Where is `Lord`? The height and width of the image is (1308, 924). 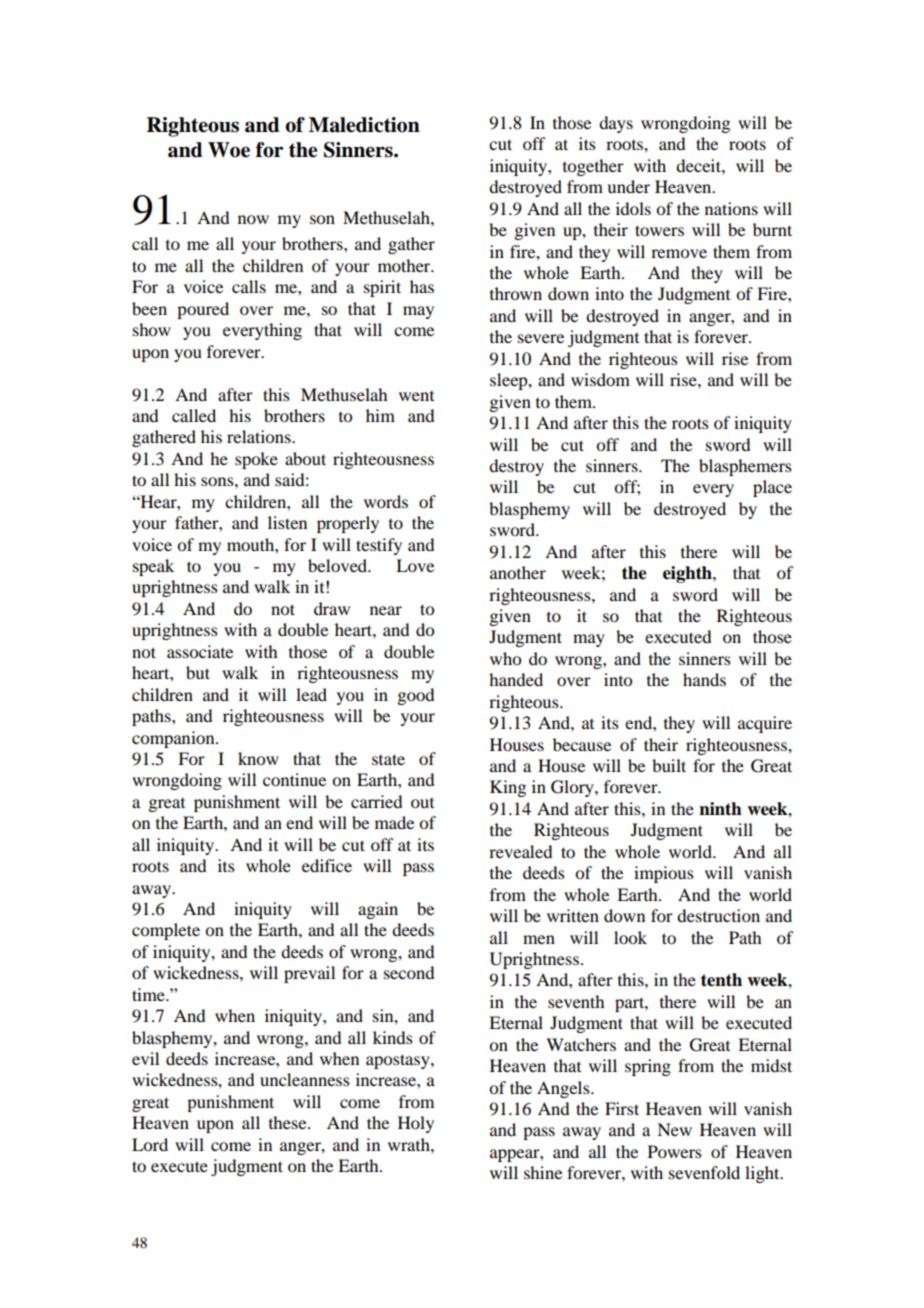 Lord is located at coordinates (150, 1144).
